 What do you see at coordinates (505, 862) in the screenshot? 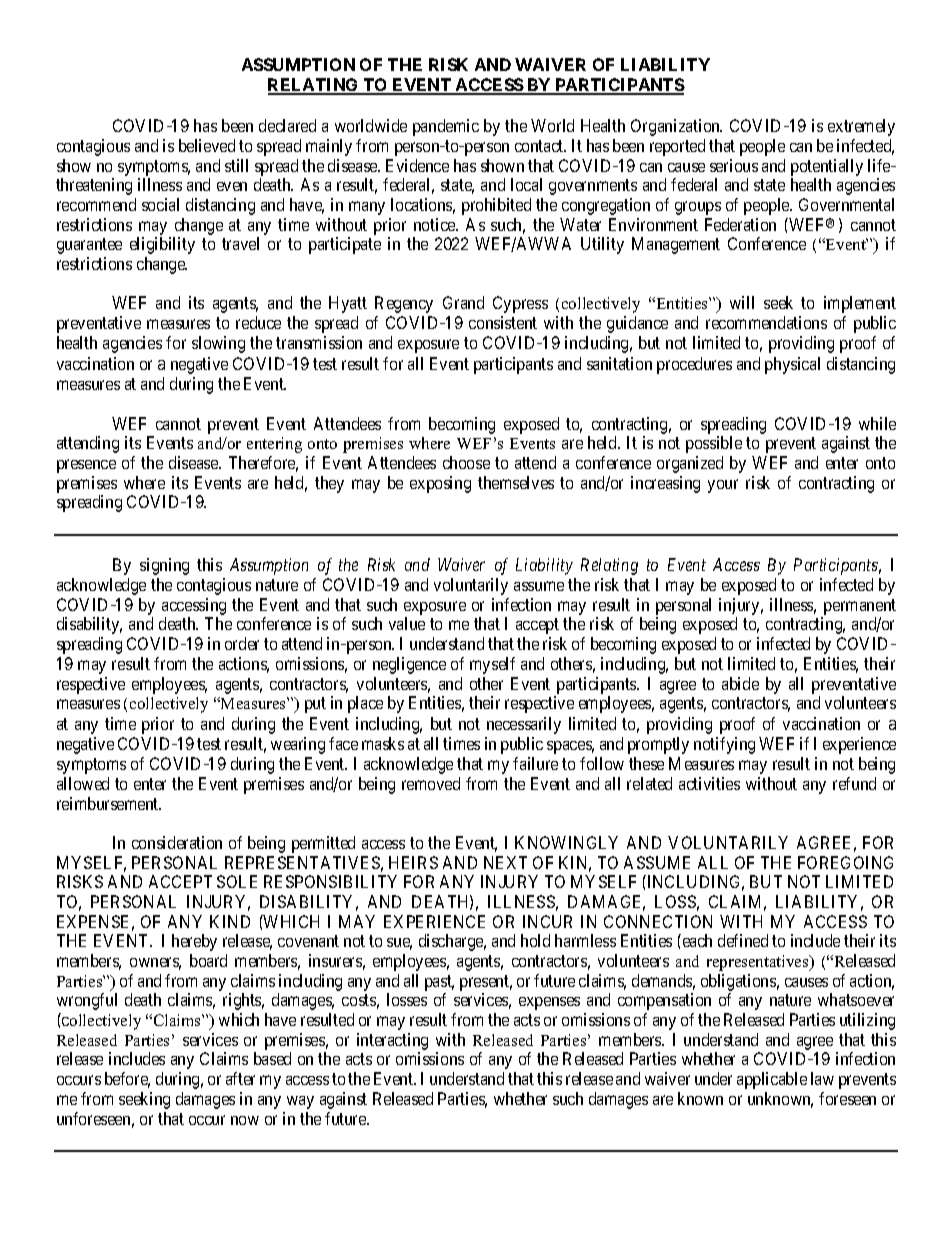
I see `NEXT` at bounding box center [505, 862].
